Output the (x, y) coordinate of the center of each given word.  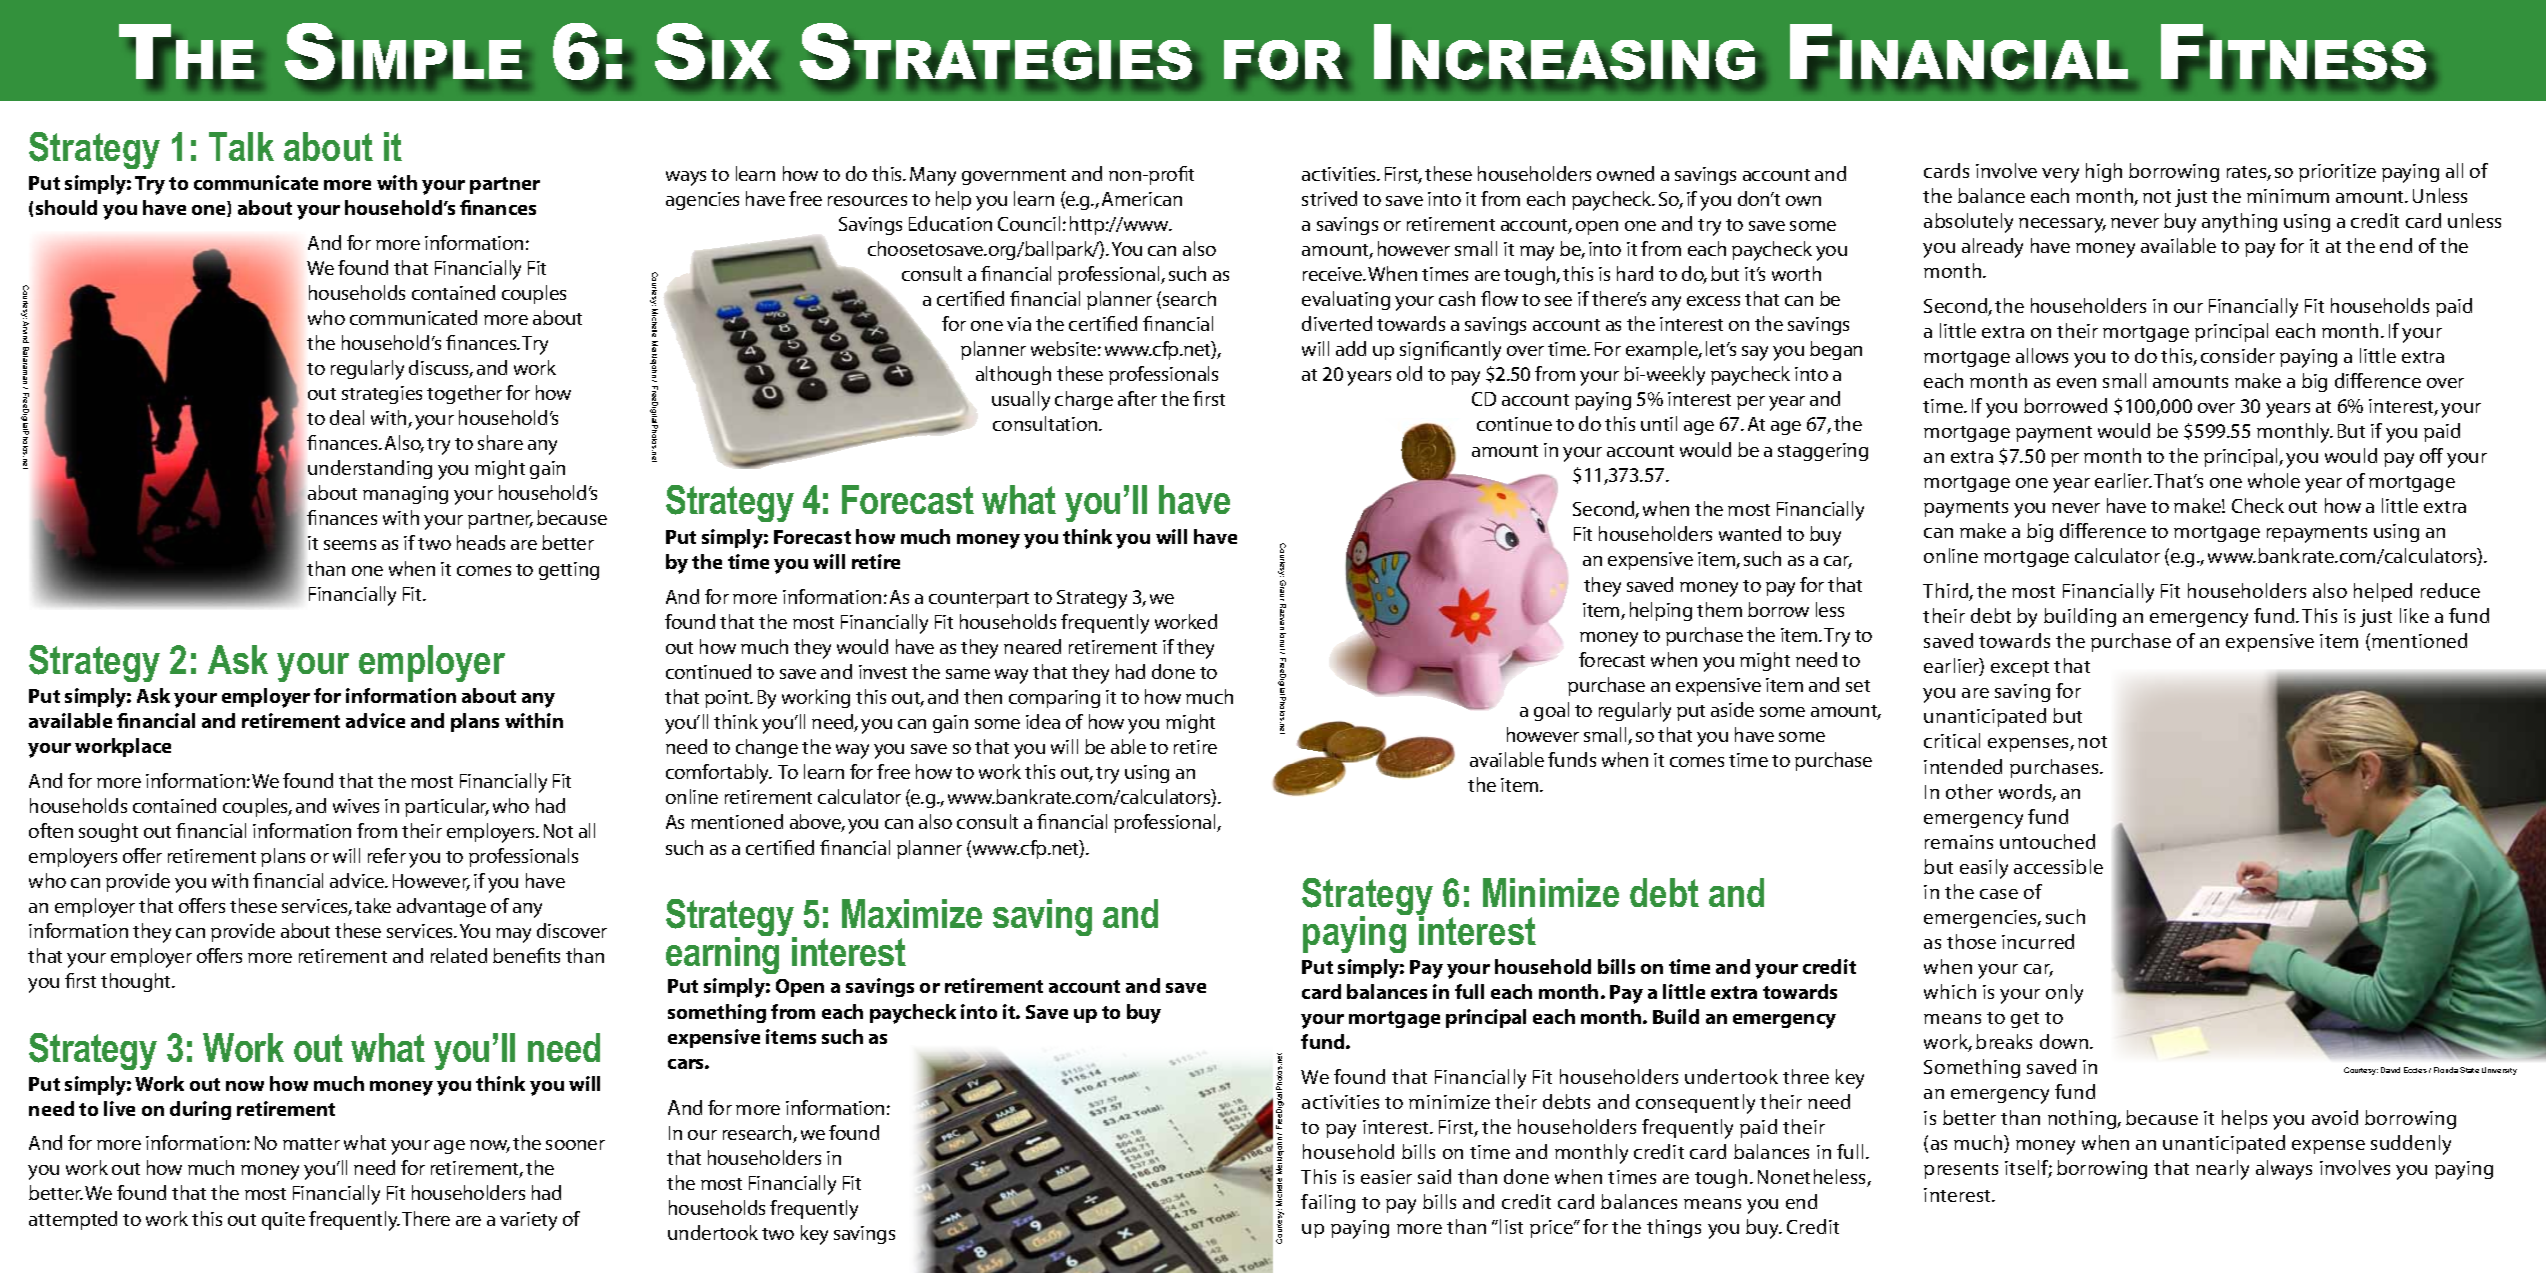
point (728, 699)
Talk (241, 146)
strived (1329, 198)
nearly (2222, 1170)
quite (283, 1221)
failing (1328, 1203)
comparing (1054, 699)
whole (2274, 480)
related (459, 955)
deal (347, 417)
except (2020, 669)
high (2104, 172)
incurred (2038, 941)
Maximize (912, 913)
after (1137, 398)
